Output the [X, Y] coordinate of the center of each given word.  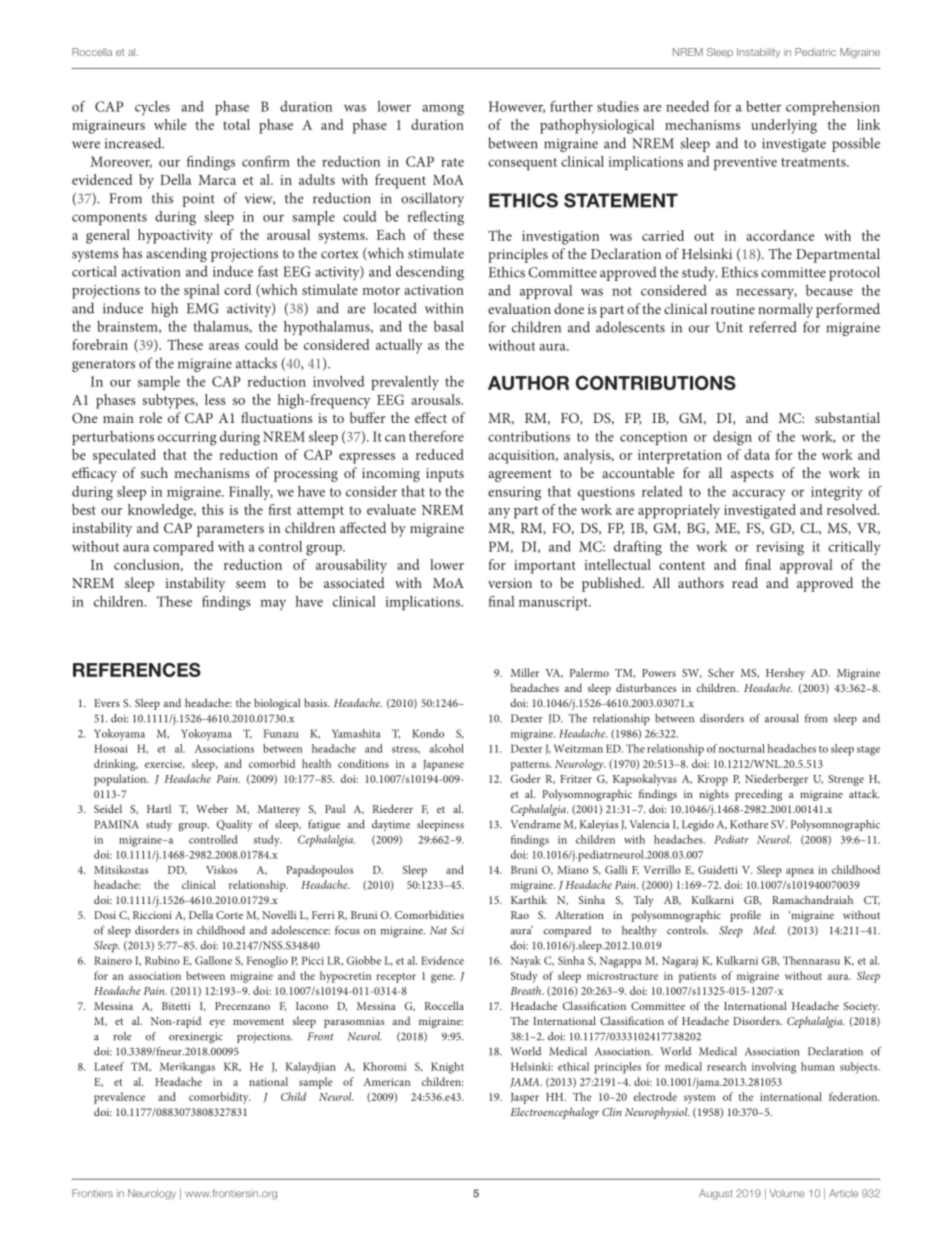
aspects [752, 475]
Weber [212, 808]
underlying [784, 126]
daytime [391, 825]
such [154, 472]
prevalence [119, 1098]
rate [452, 162]
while [170, 124]
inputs [445, 475]
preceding [758, 795]
